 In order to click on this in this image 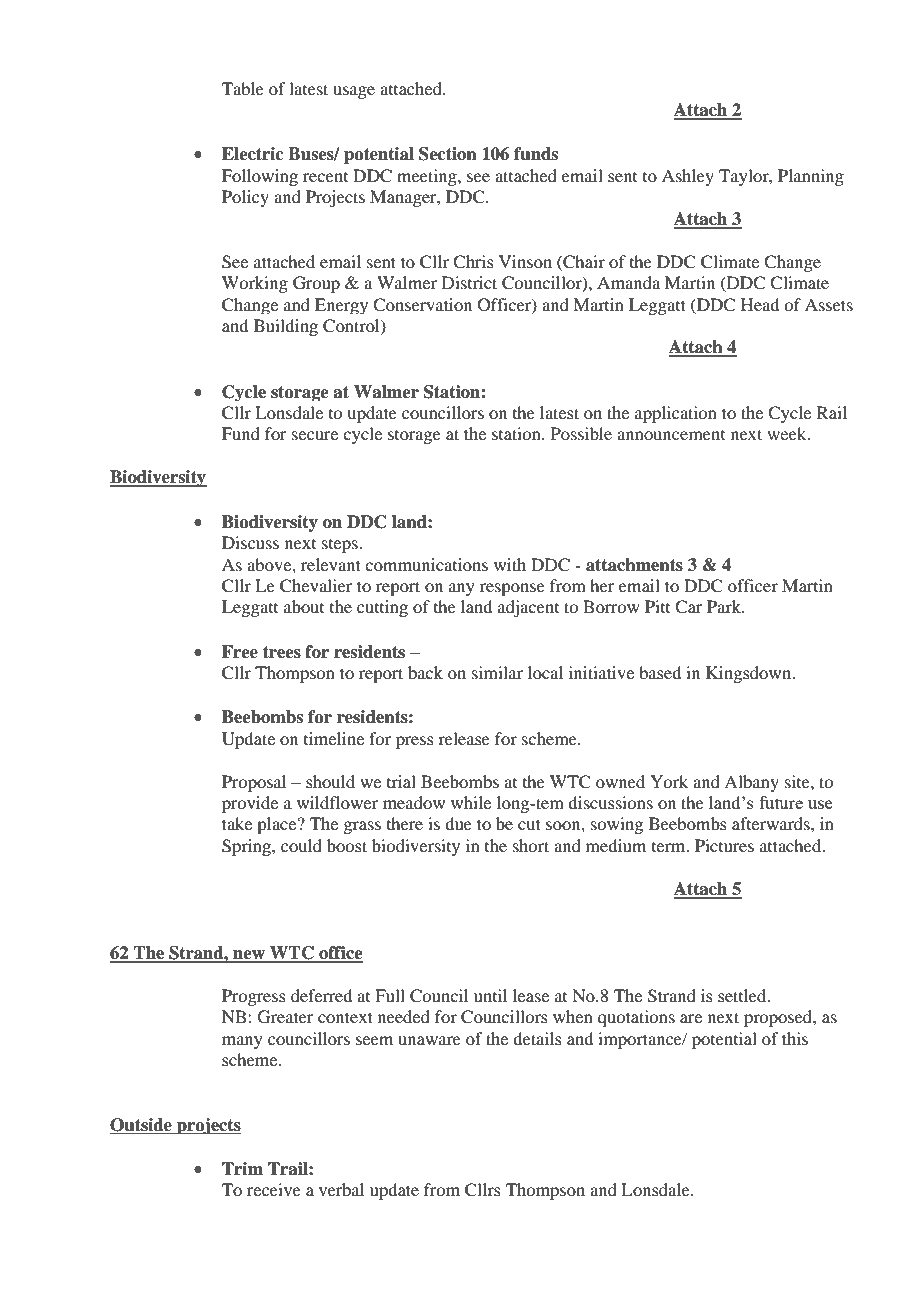, I will do `click(795, 1038)`.
